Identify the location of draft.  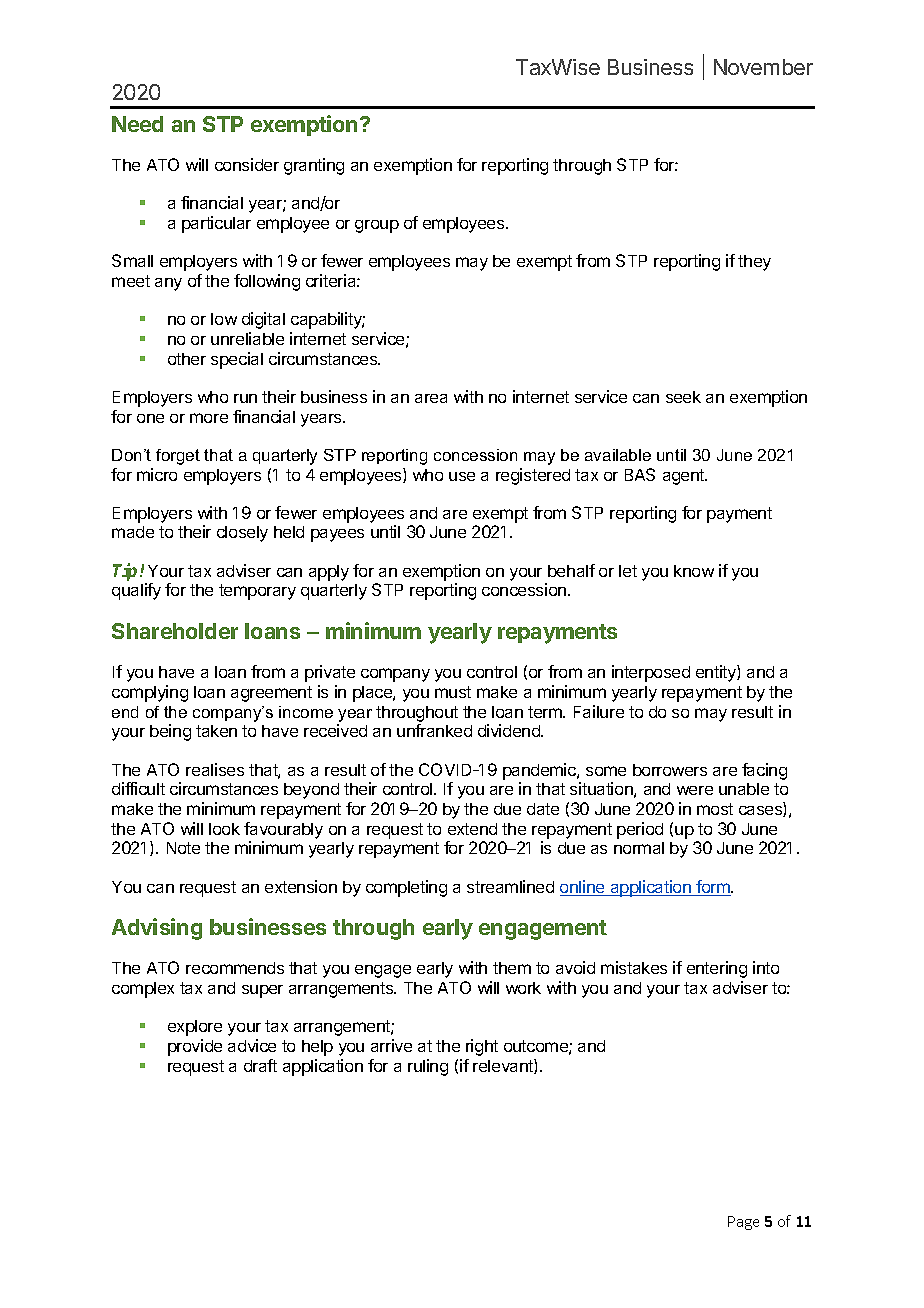
(260, 1065).
